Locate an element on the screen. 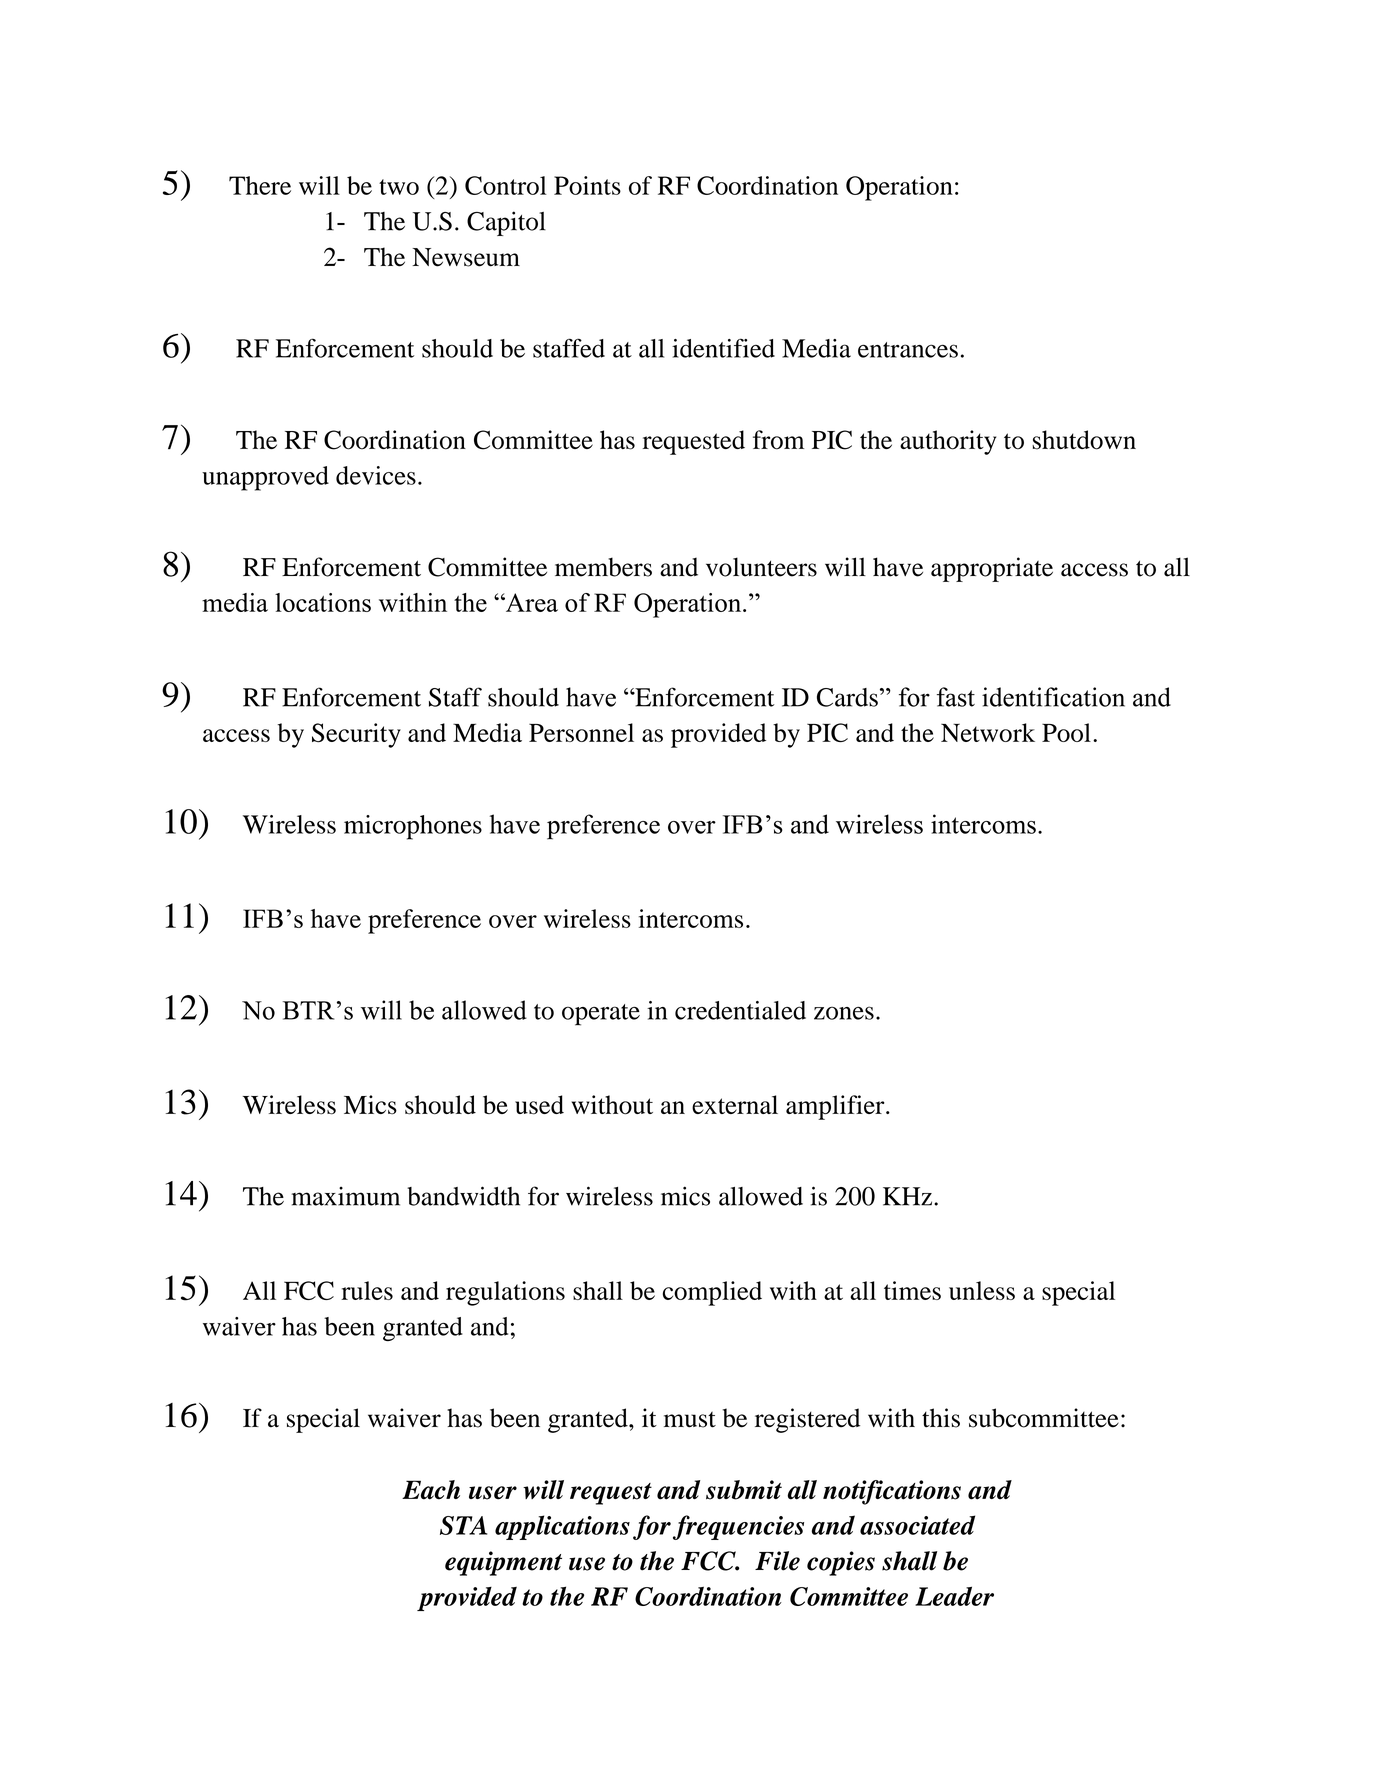 The height and width of the screenshot is (1778, 1374). Points is located at coordinates (587, 185).
